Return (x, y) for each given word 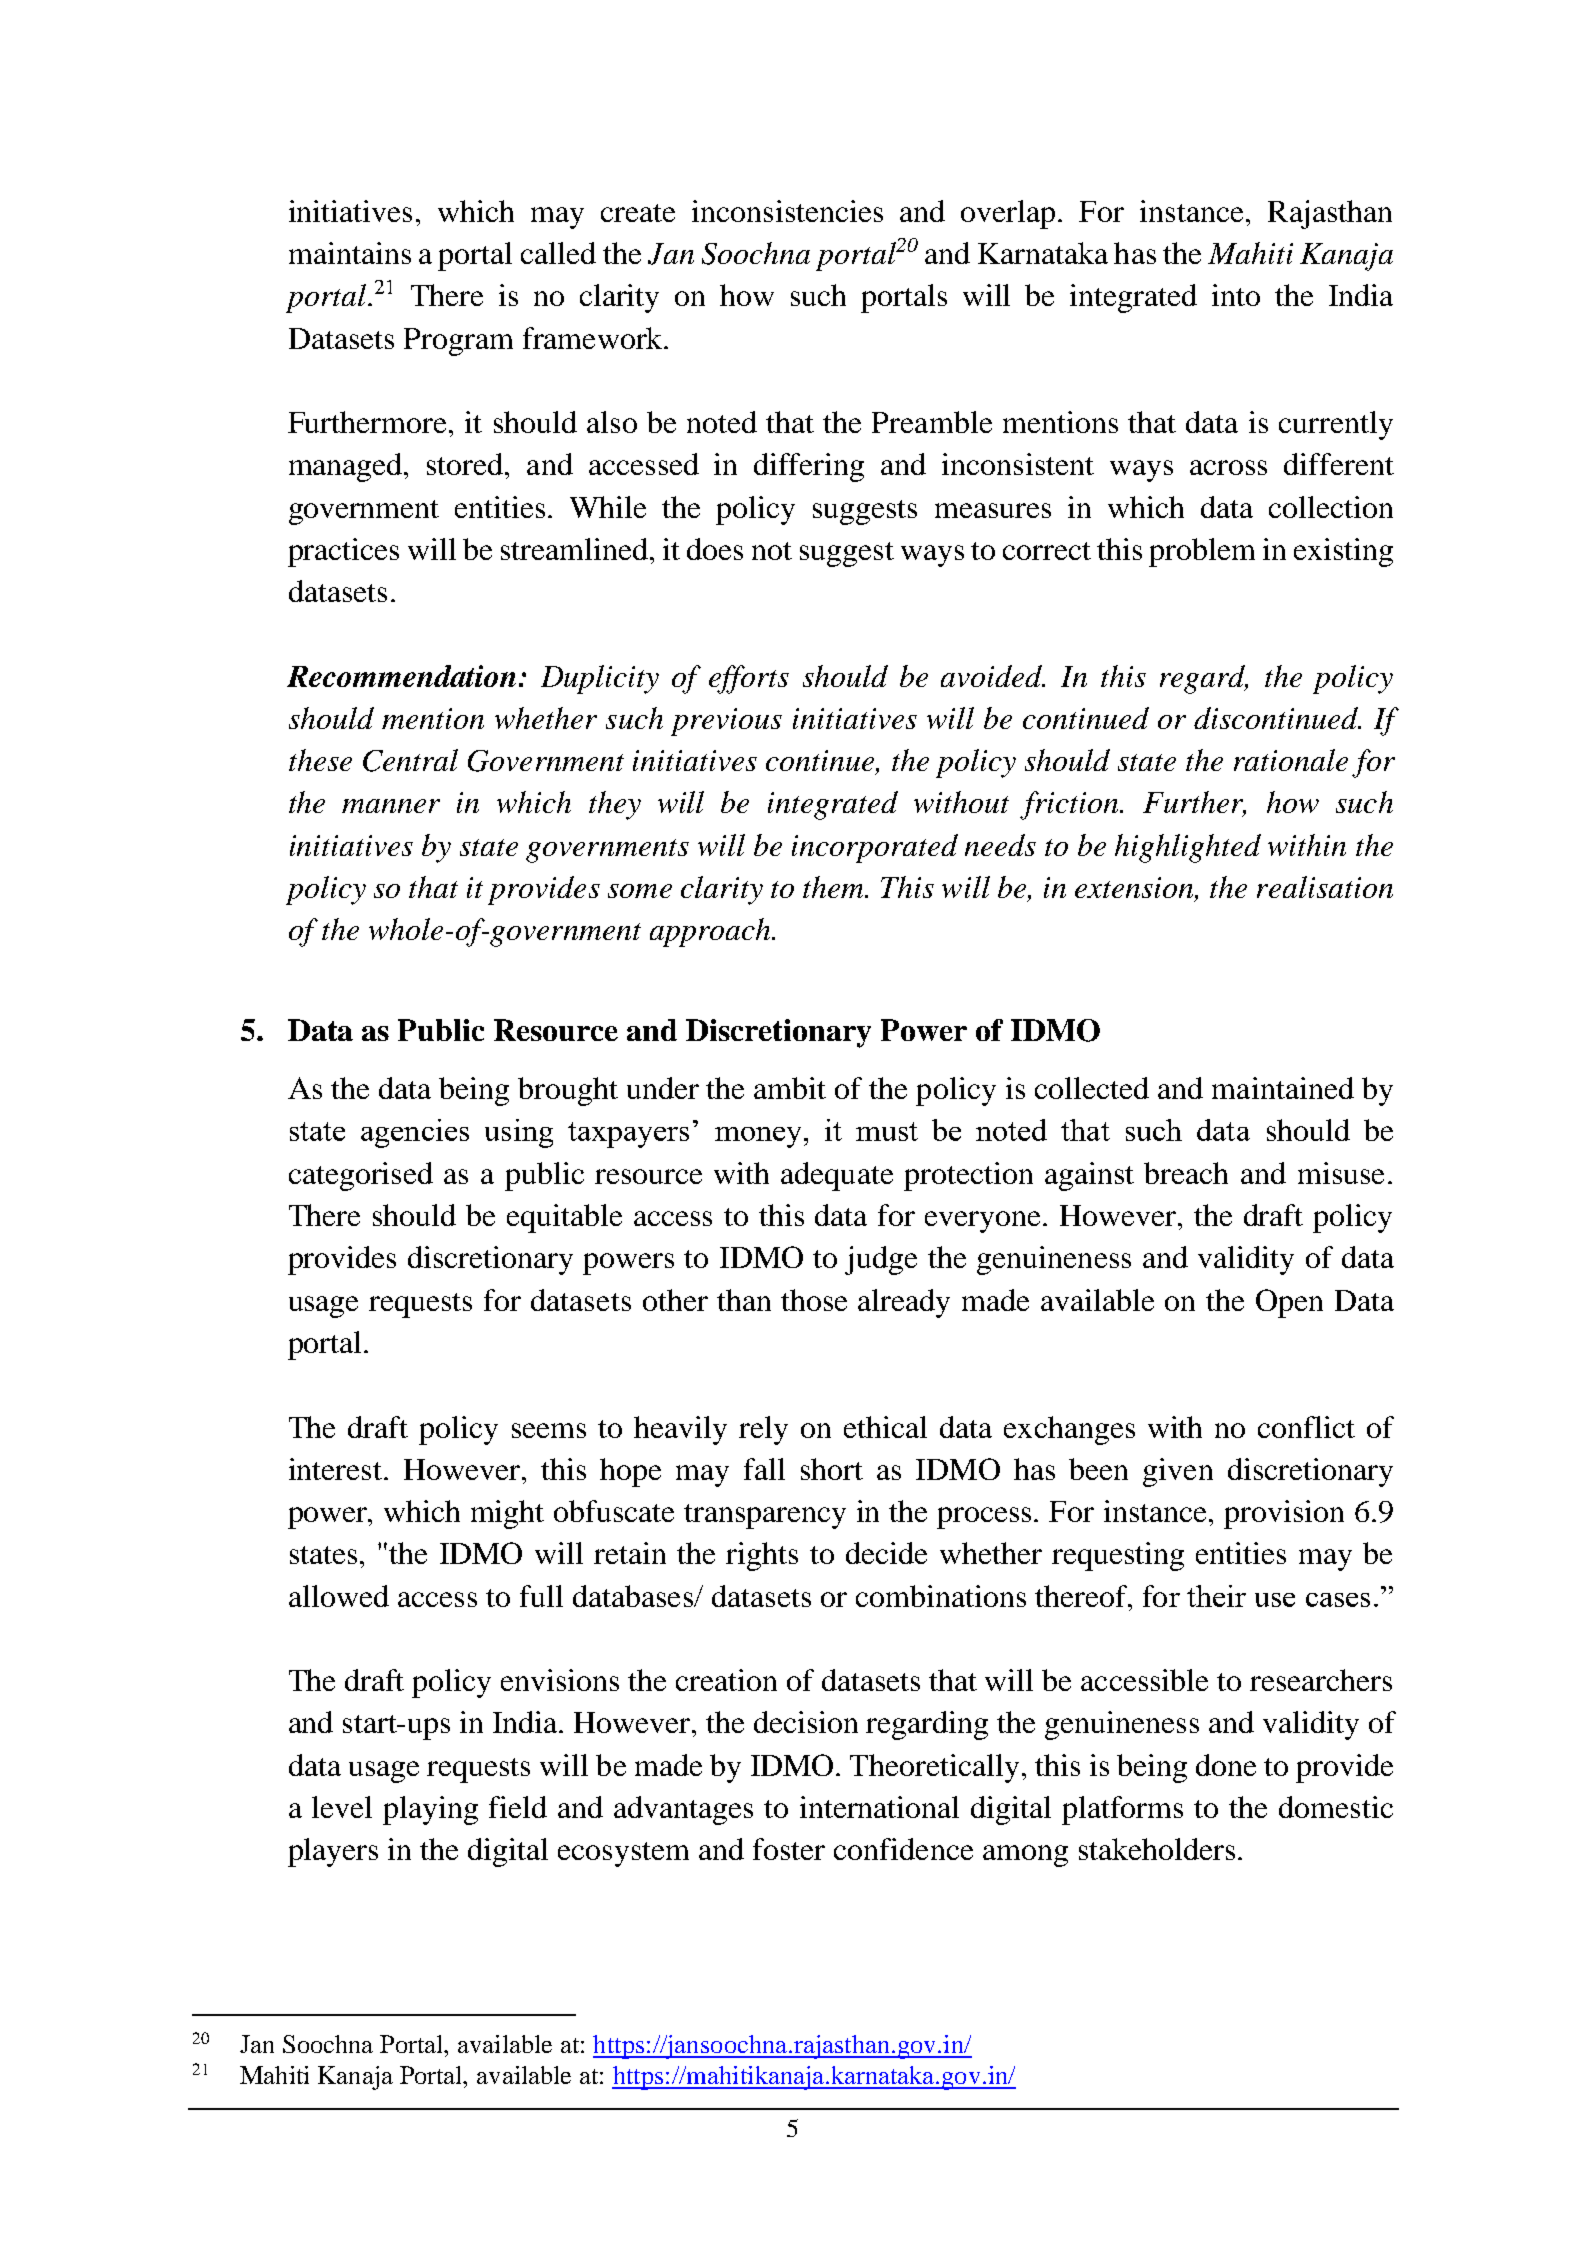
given (1178, 1472)
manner (391, 806)
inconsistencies (787, 211)
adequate (837, 1176)
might (507, 1514)
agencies (415, 1133)
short (832, 1469)
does (715, 549)
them (834, 887)
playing (430, 1810)
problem (1202, 552)
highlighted (1188, 848)
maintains (350, 253)
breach (1186, 1173)
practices (343, 552)
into (1236, 295)
